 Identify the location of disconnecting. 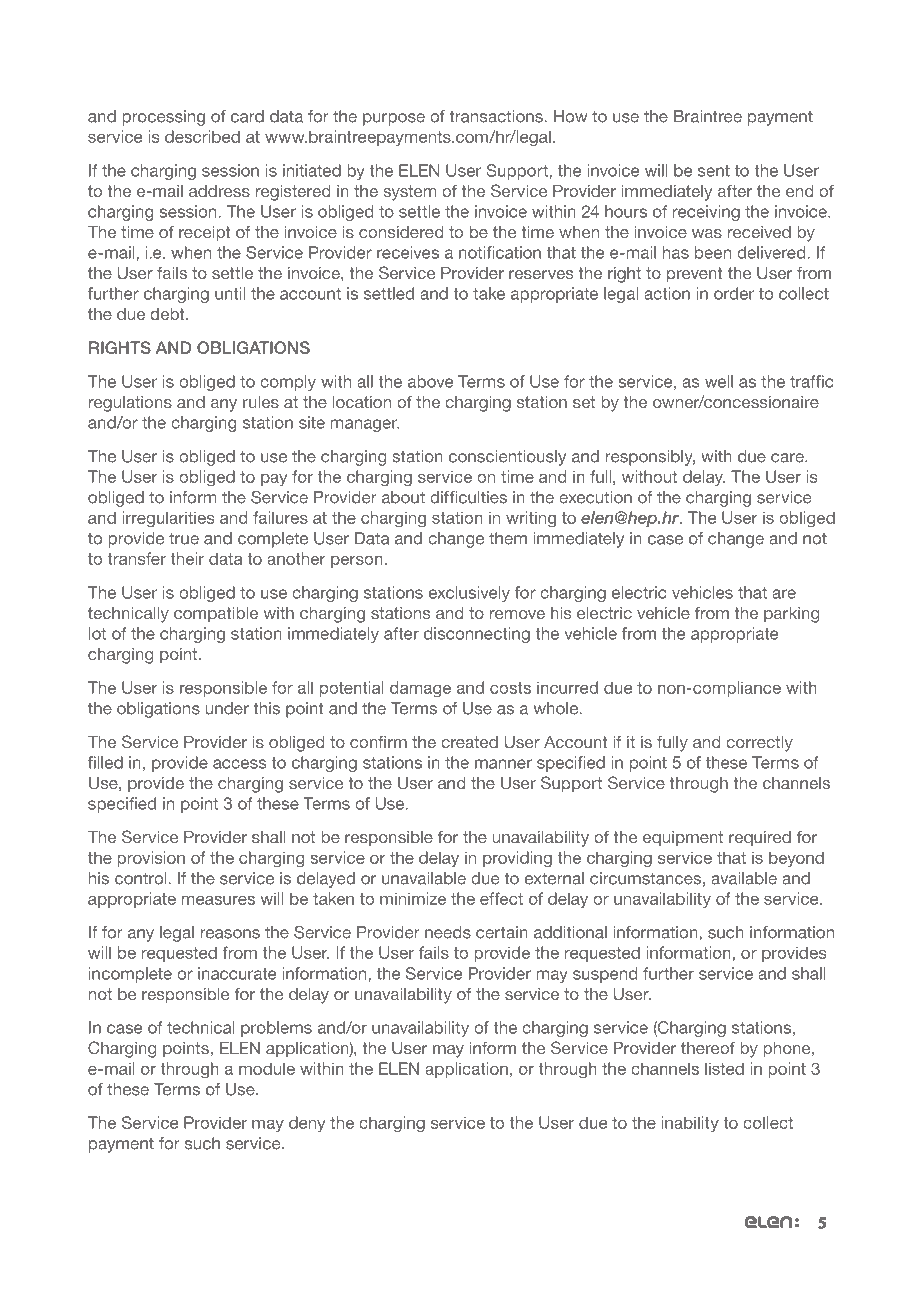
(477, 635).
